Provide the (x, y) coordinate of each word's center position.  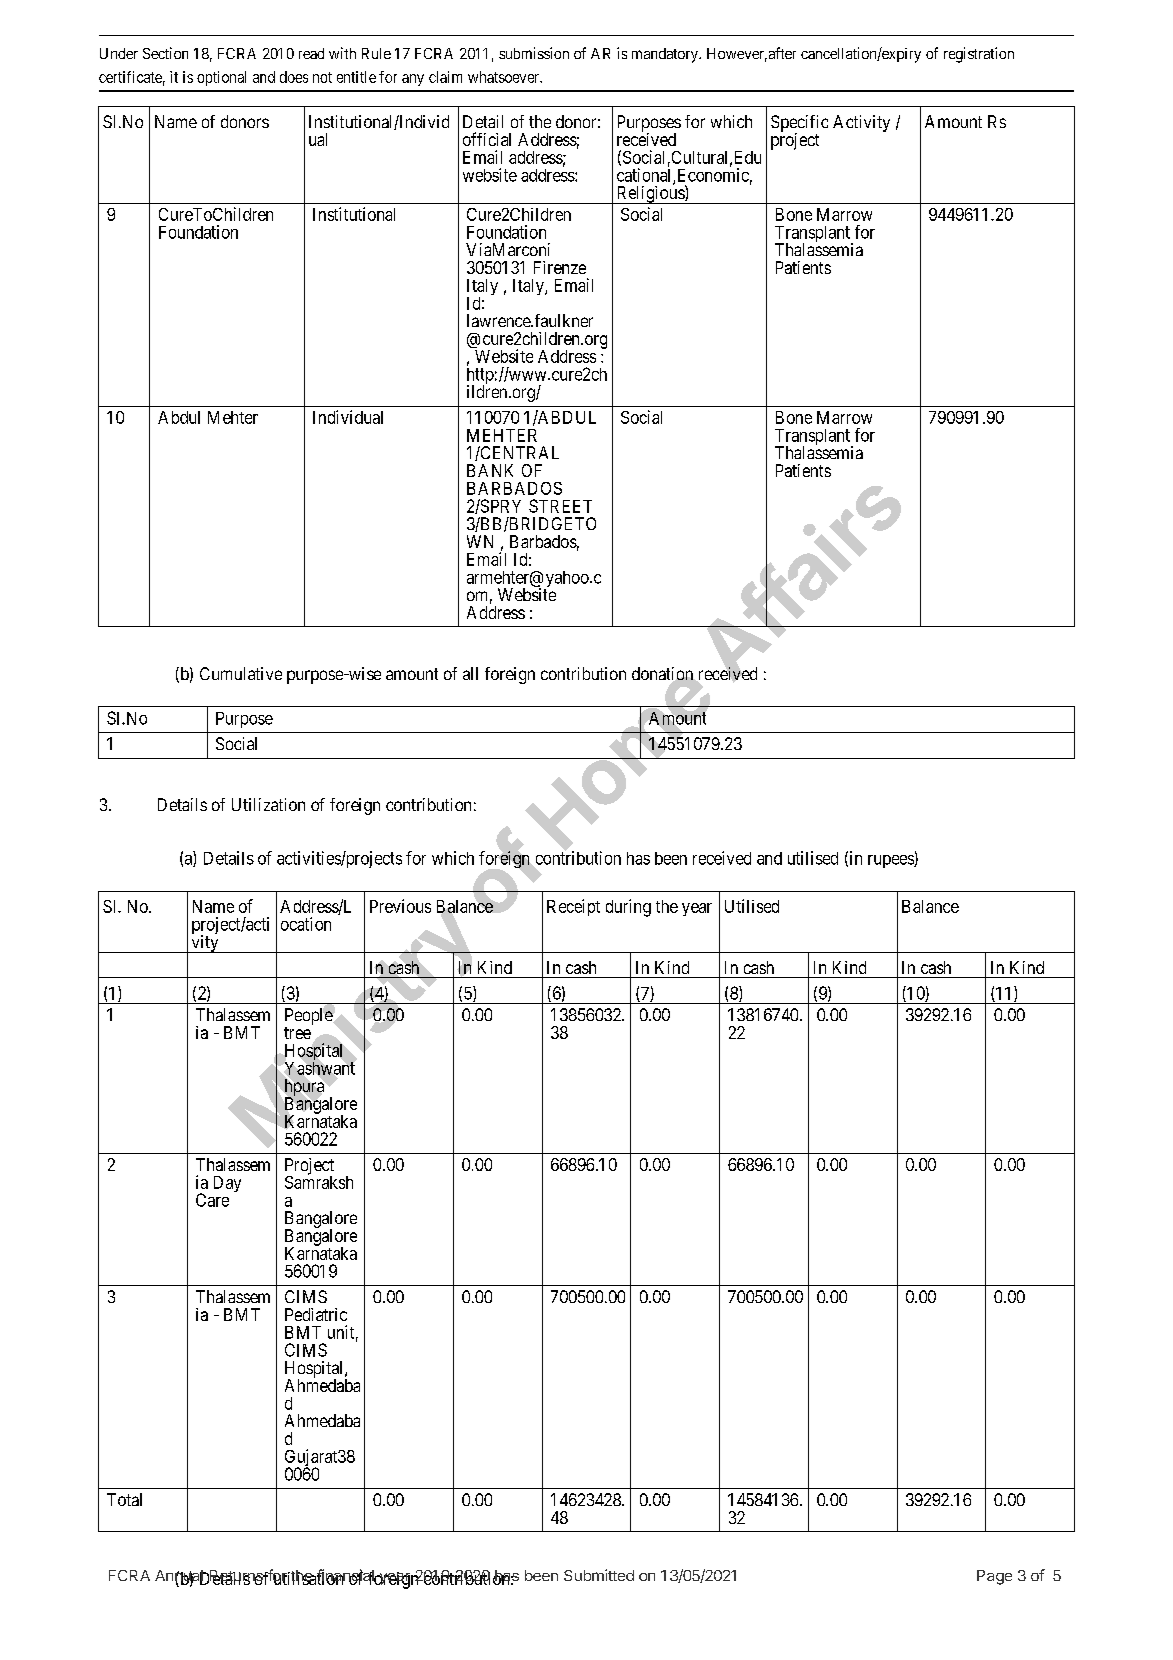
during (628, 908)
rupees (891, 861)
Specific (799, 124)
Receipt (573, 907)
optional (221, 78)
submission (534, 53)
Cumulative (241, 673)
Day (227, 1184)
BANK (490, 470)
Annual (180, 1577)
